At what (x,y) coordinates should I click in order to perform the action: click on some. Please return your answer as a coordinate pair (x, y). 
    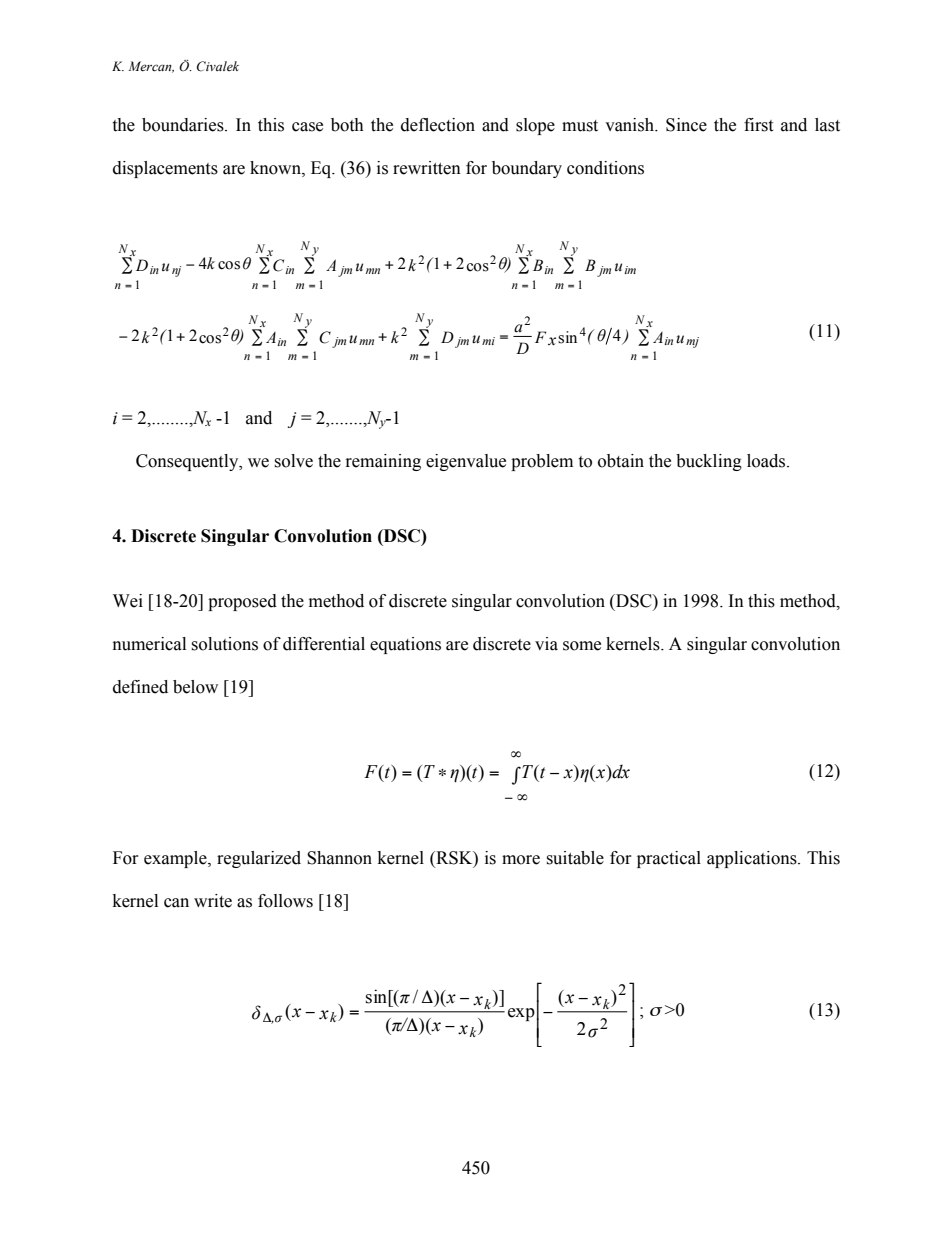
    Looking at the image, I should click on (582, 646).
